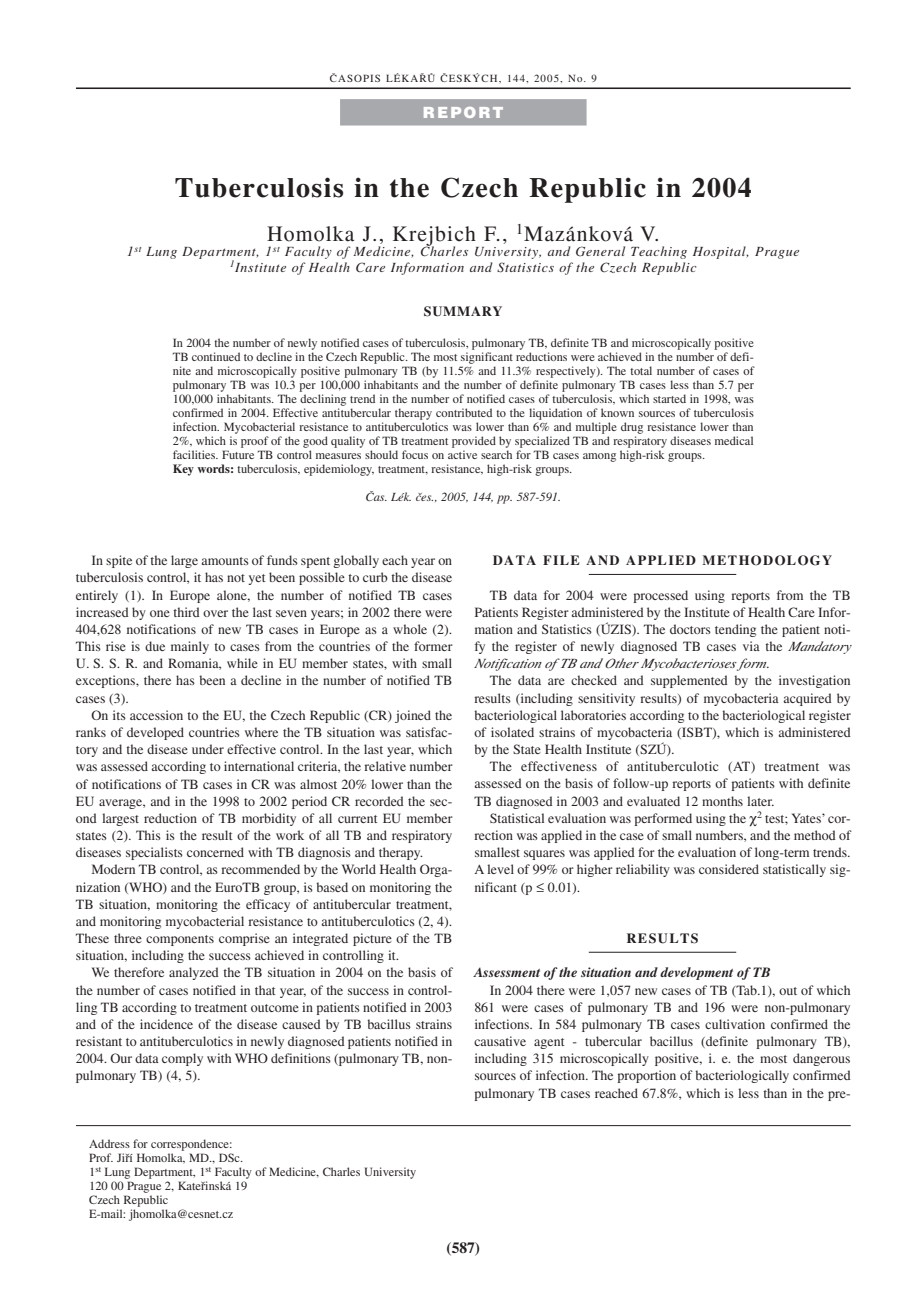 This page has width=924, height=1307. What do you see at coordinates (462, 454) in the page?
I see `active` at bounding box center [462, 454].
